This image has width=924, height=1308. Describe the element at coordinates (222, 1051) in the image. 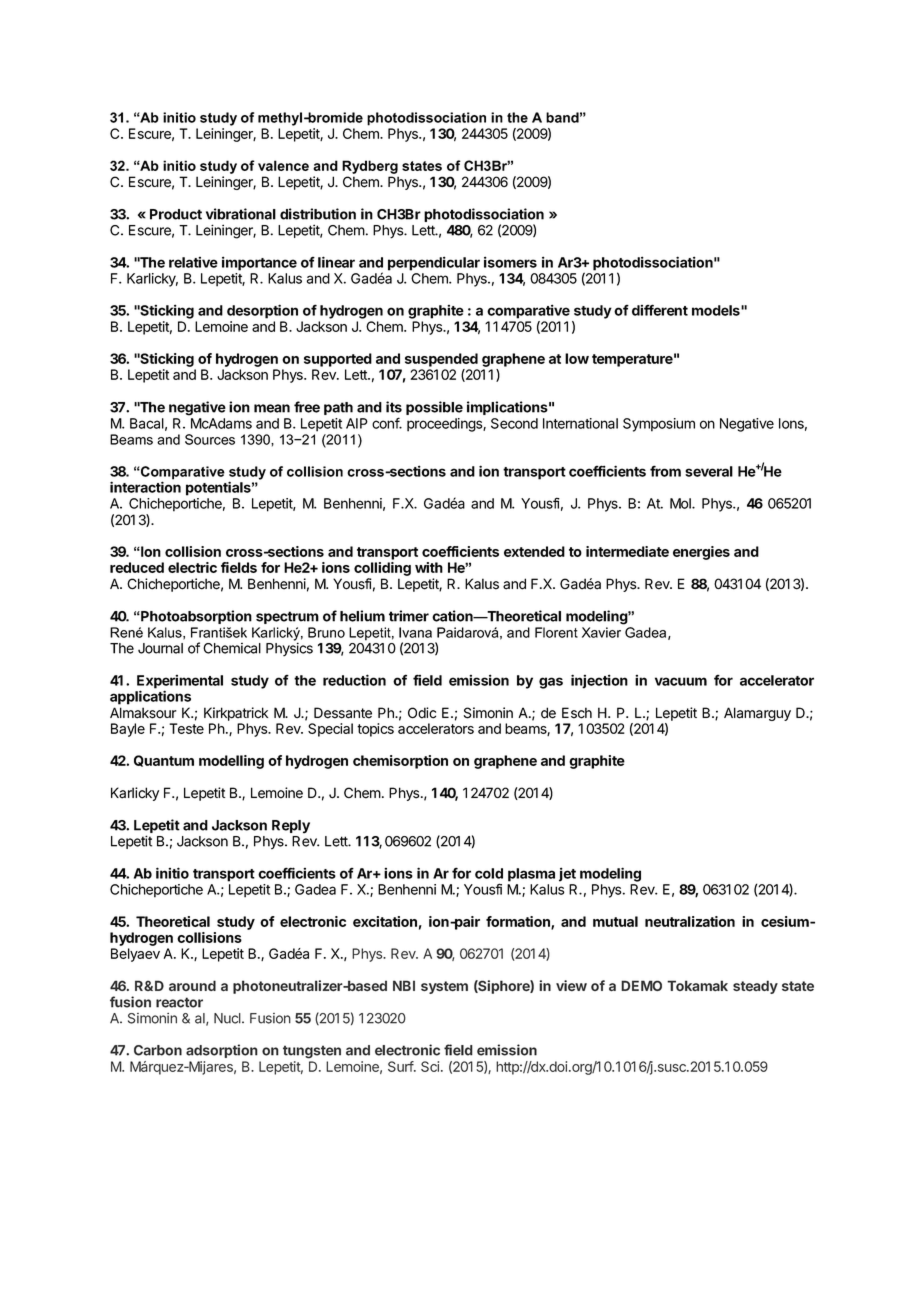

I see `adsorption` at that location.
